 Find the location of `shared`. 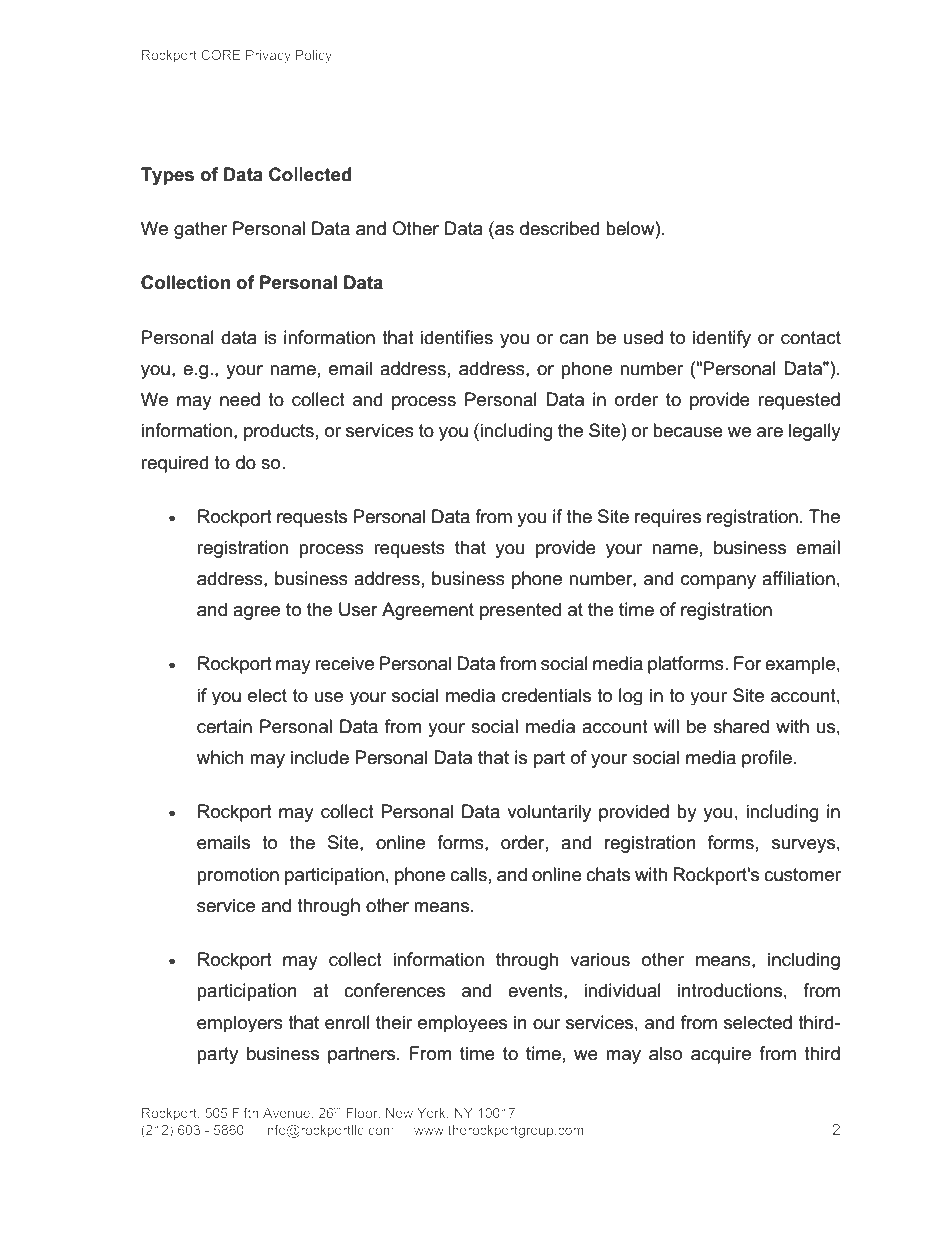

shared is located at coordinates (741, 726).
